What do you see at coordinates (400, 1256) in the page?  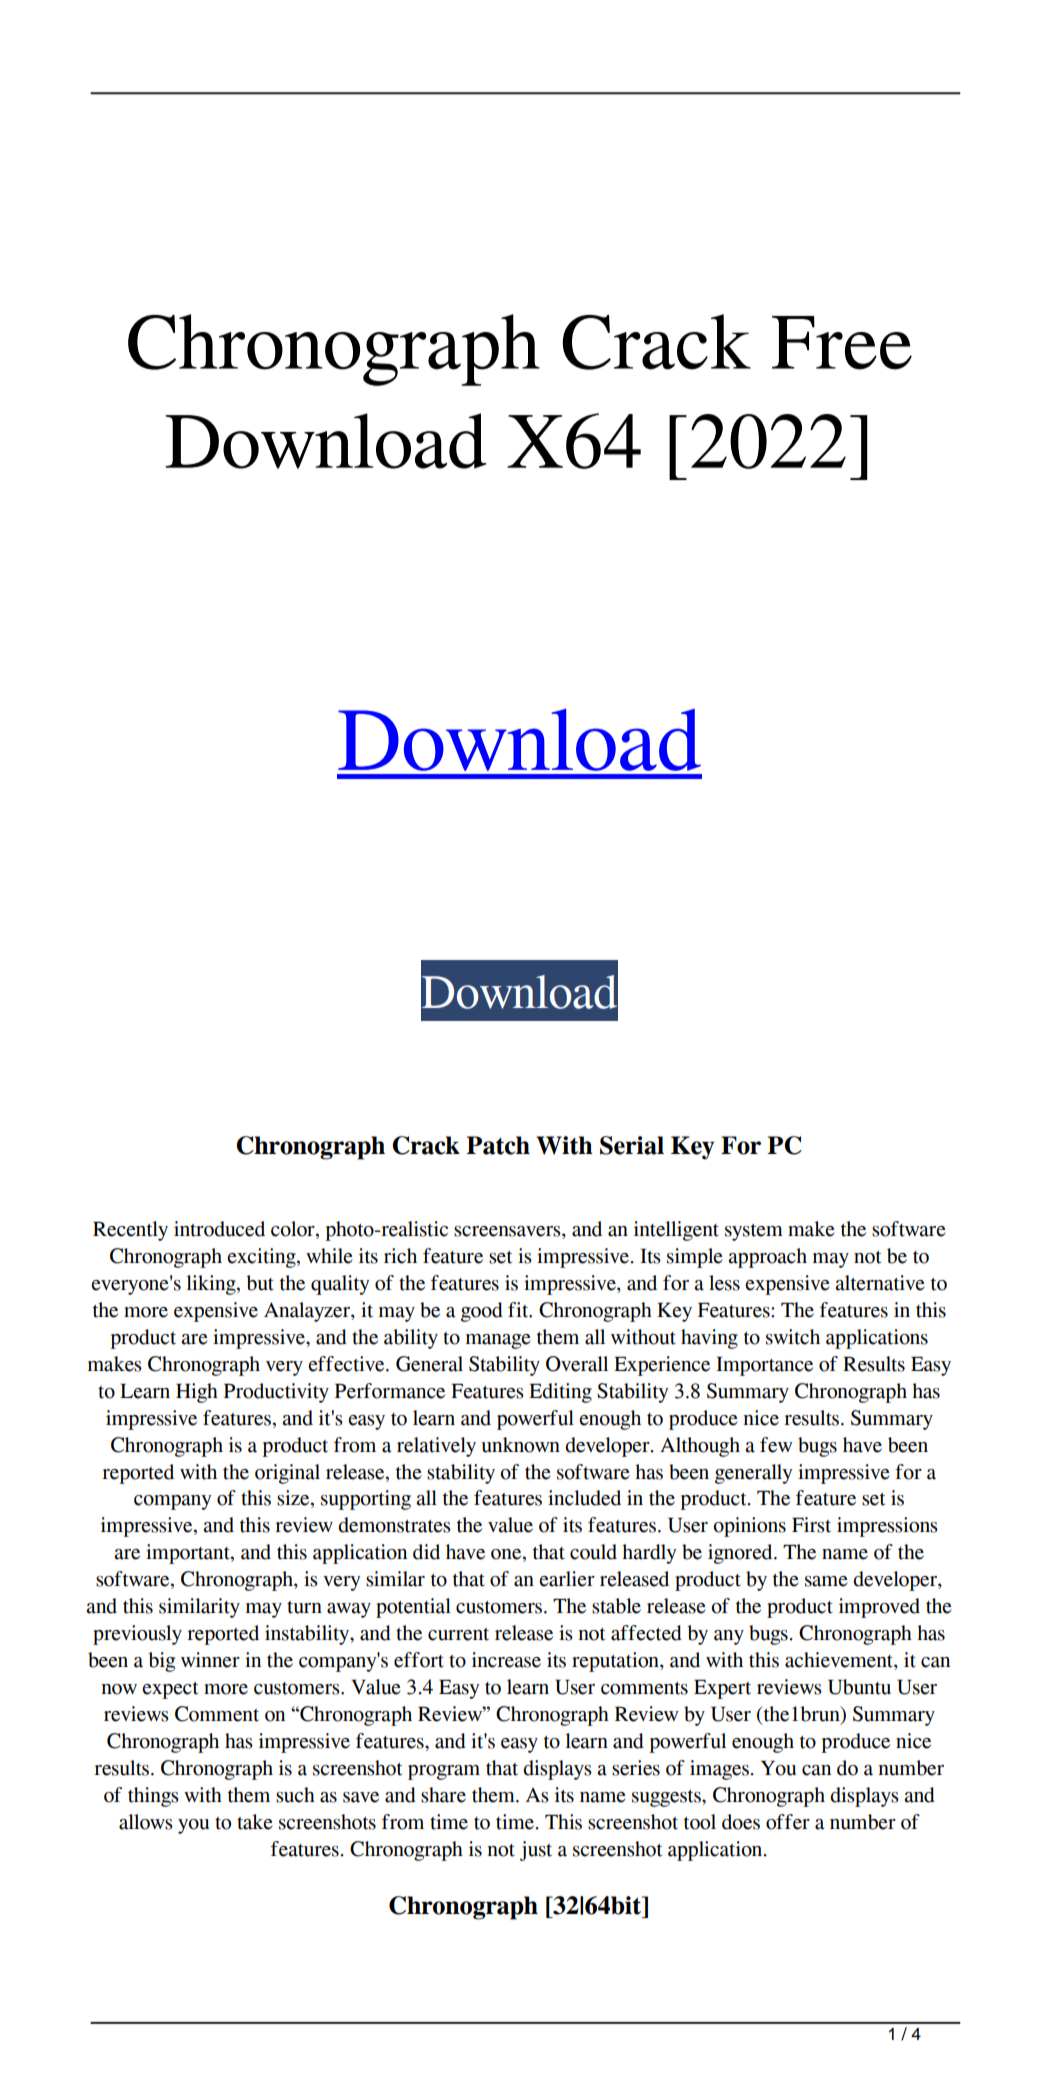 I see `rich` at bounding box center [400, 1256].
